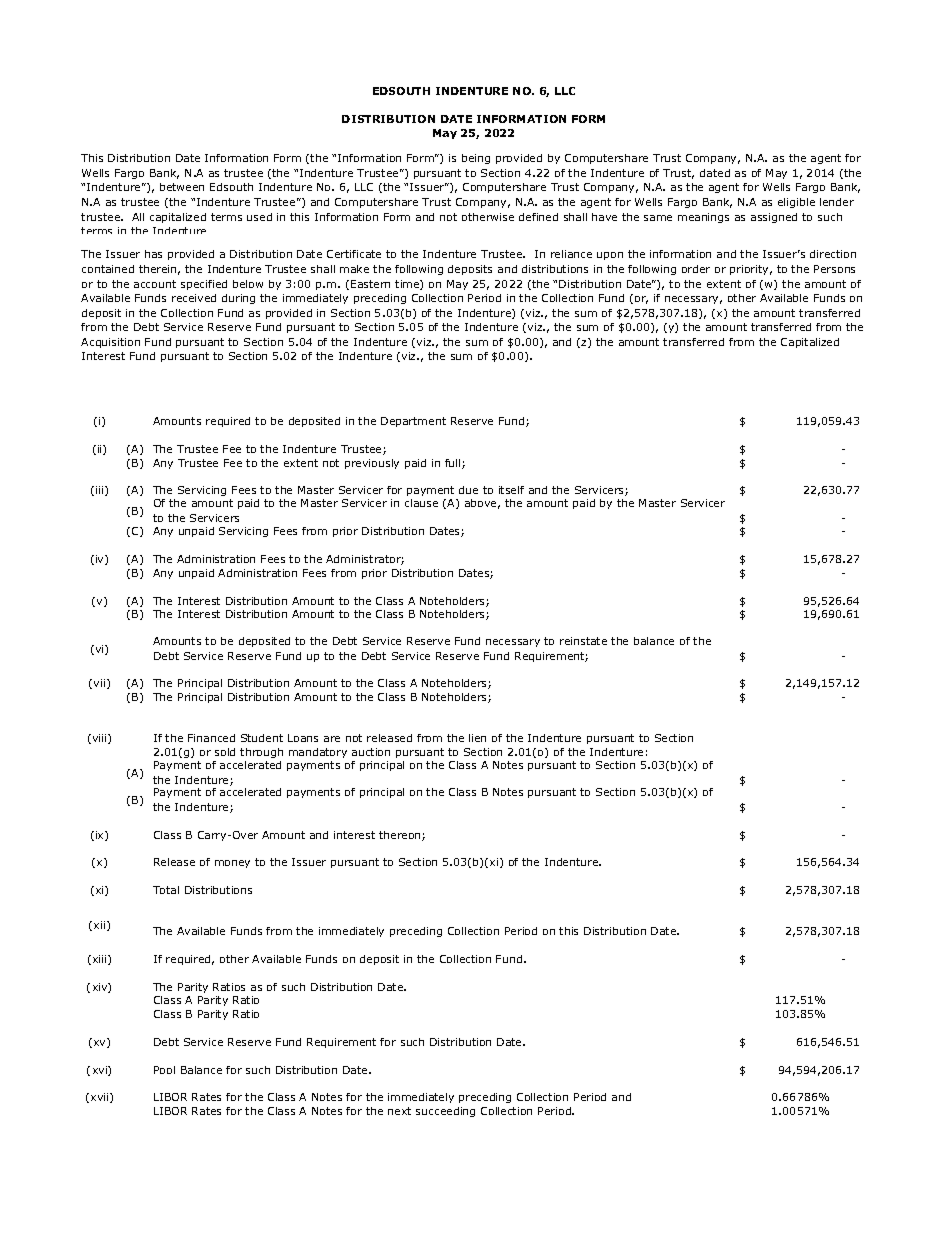 The height and width of the page is (1233, 952). What do you see at coordinates (696, 269) in the page?
I see `order` at bounding box center [696, 269].
